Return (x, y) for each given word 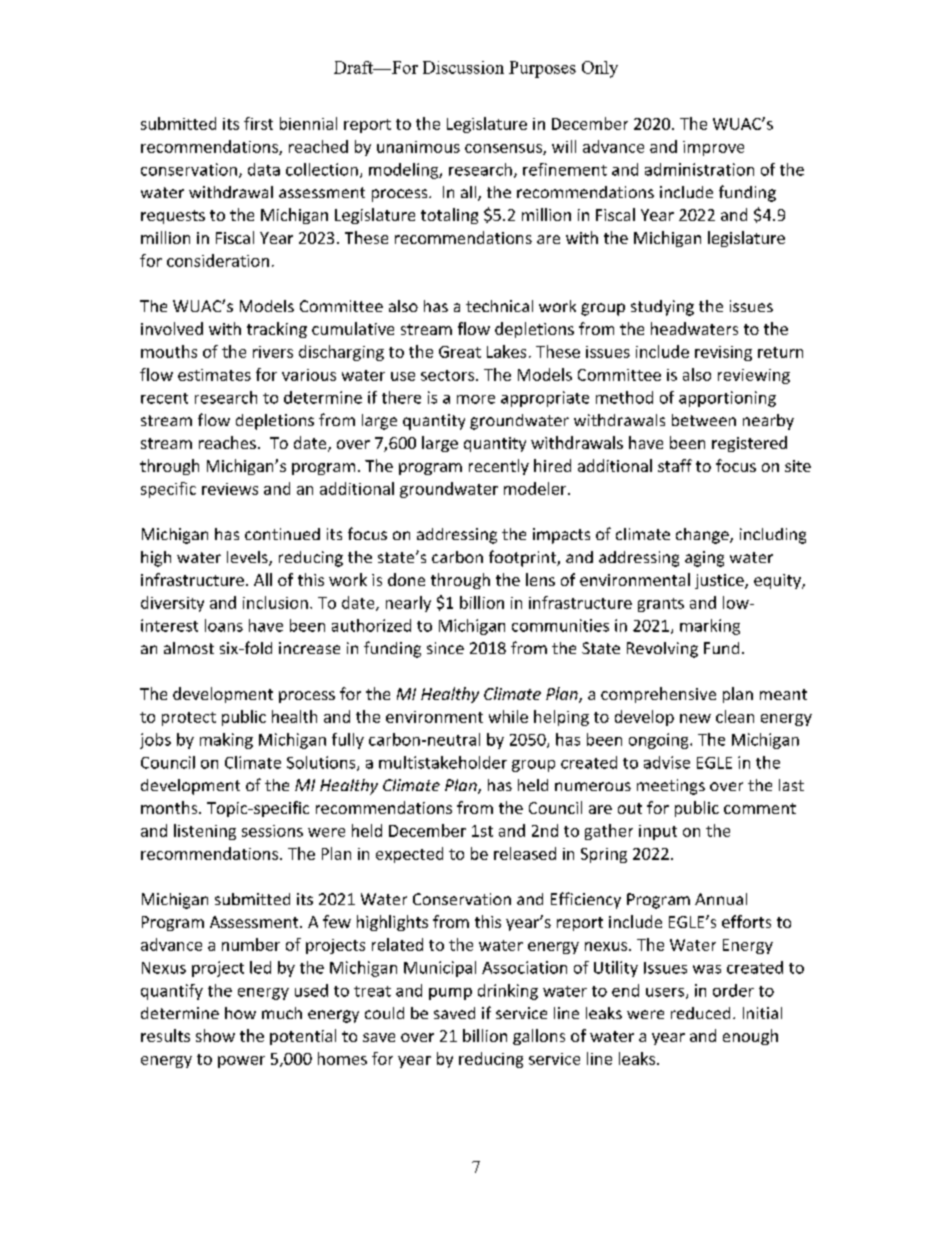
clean (735, 716)
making (226, 741)
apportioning (727, 399)
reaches (227, 442)
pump (450, 994)
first (258, 123)
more (476, 399)
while (508, 716)
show (215, 1035)
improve (713, 148)
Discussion (463, 67)
